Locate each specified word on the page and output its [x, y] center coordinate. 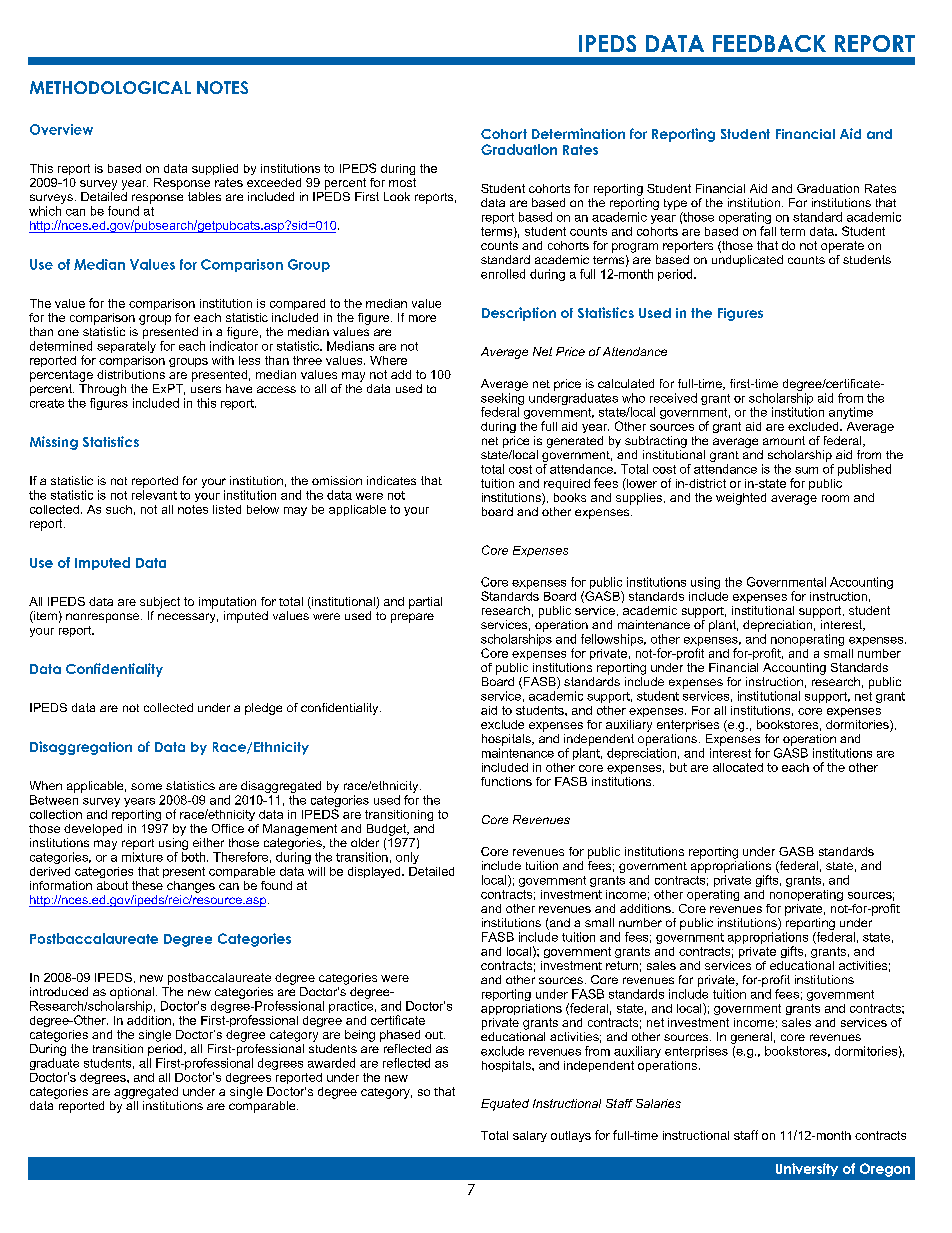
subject [160, 603]
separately [126, 347]
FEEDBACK [769, 43]
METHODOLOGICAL [110, 87]
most [402, 182]
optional [132, 993]
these [147, 885]
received [673, 398]
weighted [741, 499]
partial [425, 603]
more [422, 318]
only [407, 858]
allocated [738, 767]
